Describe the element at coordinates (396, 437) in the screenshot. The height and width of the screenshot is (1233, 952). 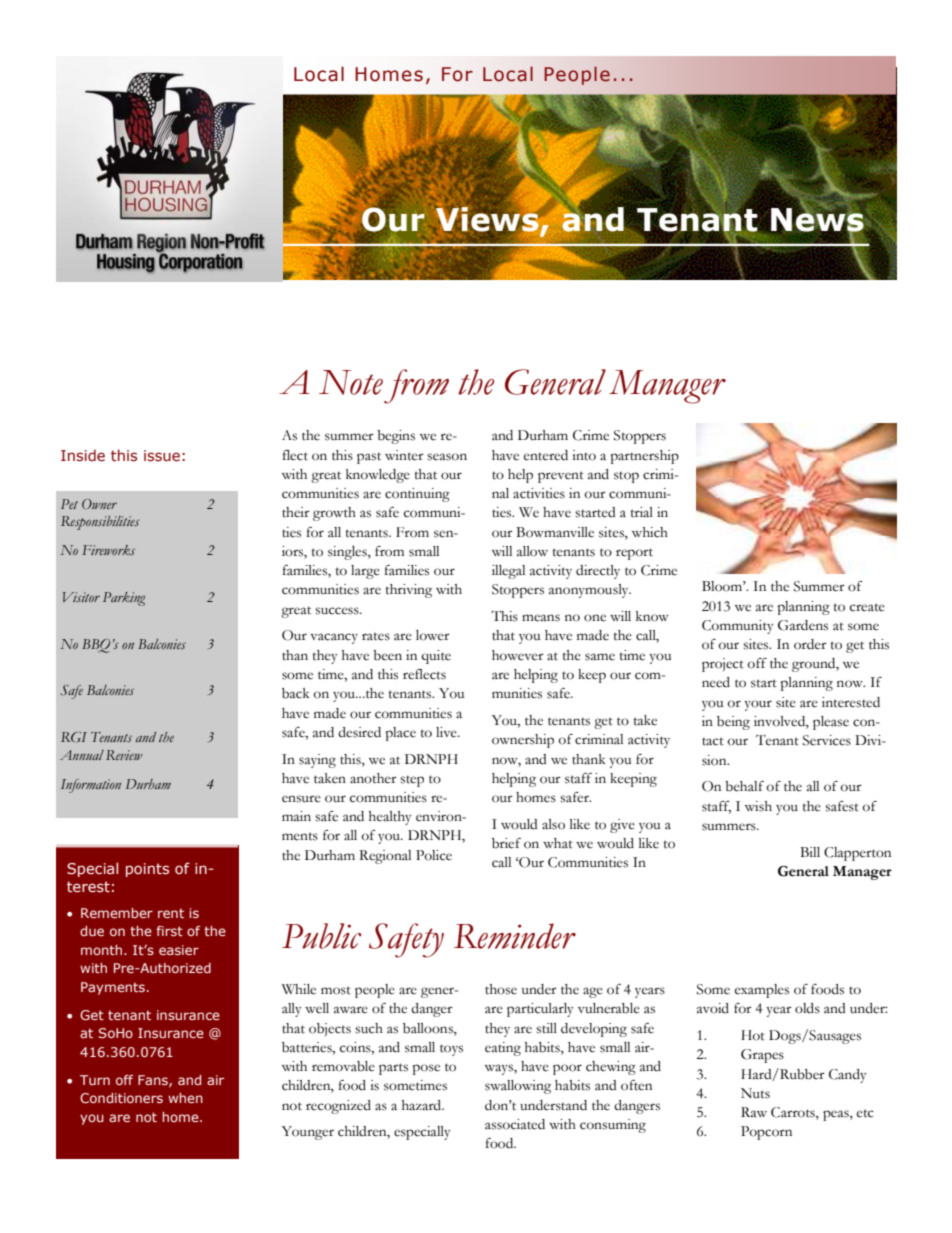
I see `begins` at that location.
